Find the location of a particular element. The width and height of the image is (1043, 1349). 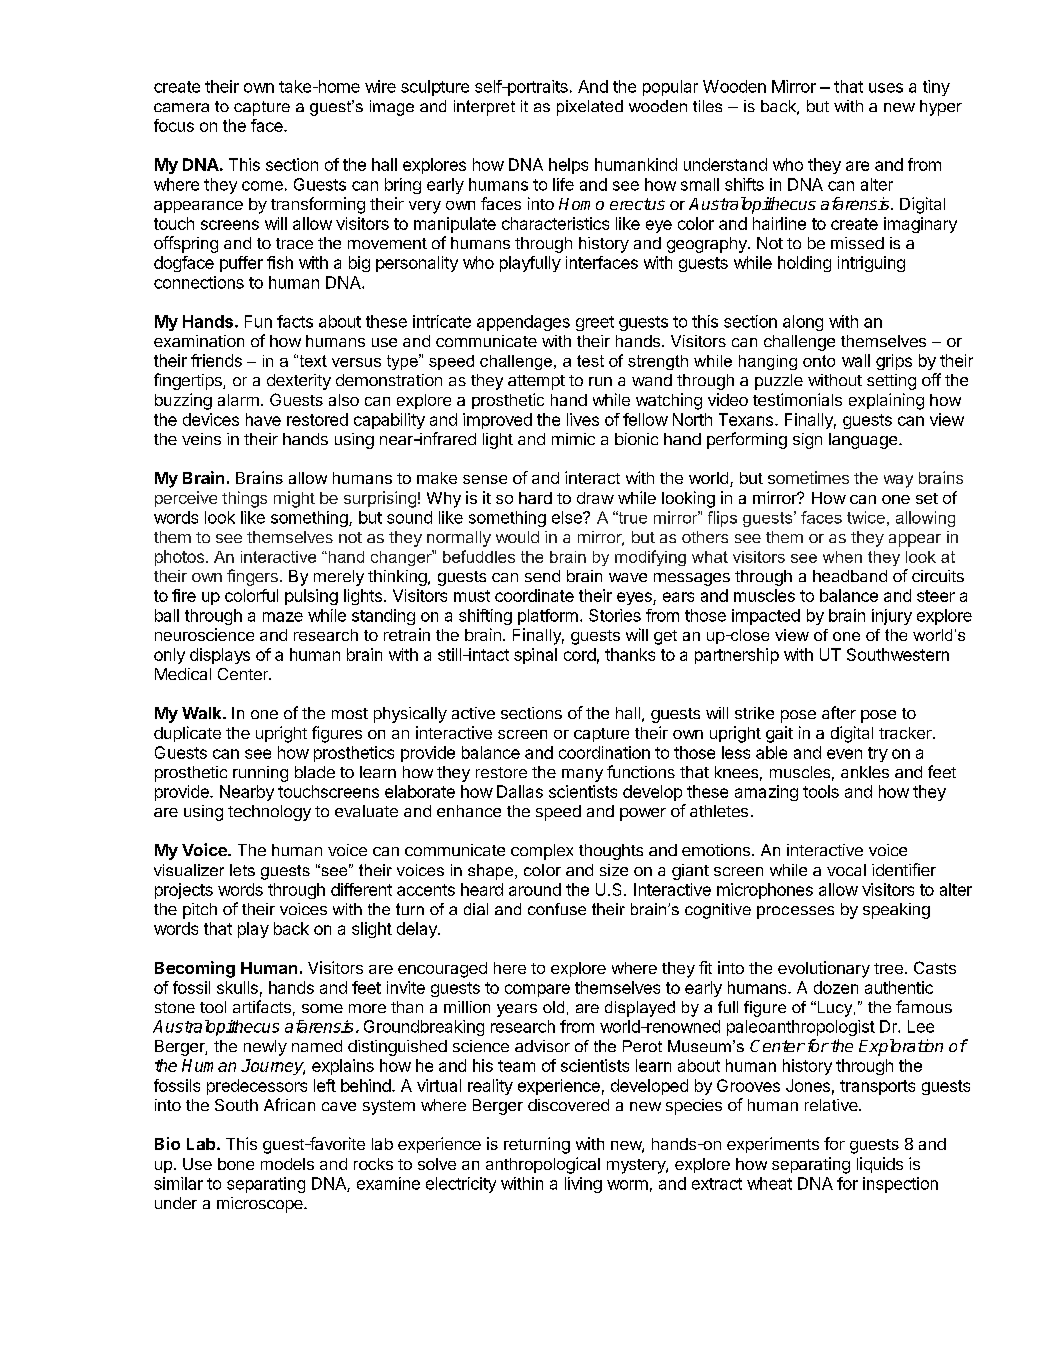

Dallas is located at coordinates (520, 791).
